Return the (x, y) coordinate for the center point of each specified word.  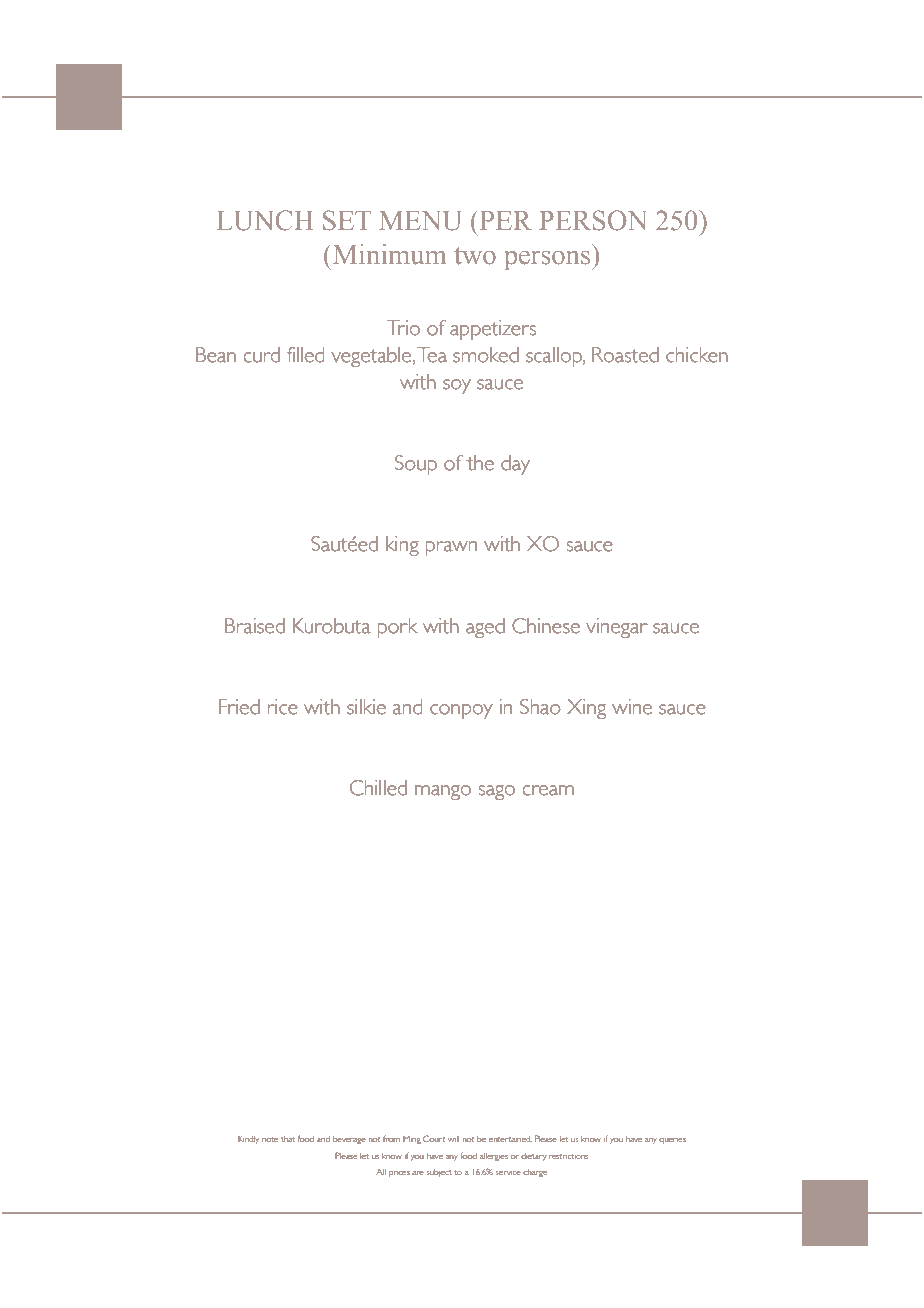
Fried (239, 707)
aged (485, 628)
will (453, 1139)
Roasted (625, 355)
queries (672, 1141)
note (270, 1139)
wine (632, 707)
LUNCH (265, 220)
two (475, 256)
